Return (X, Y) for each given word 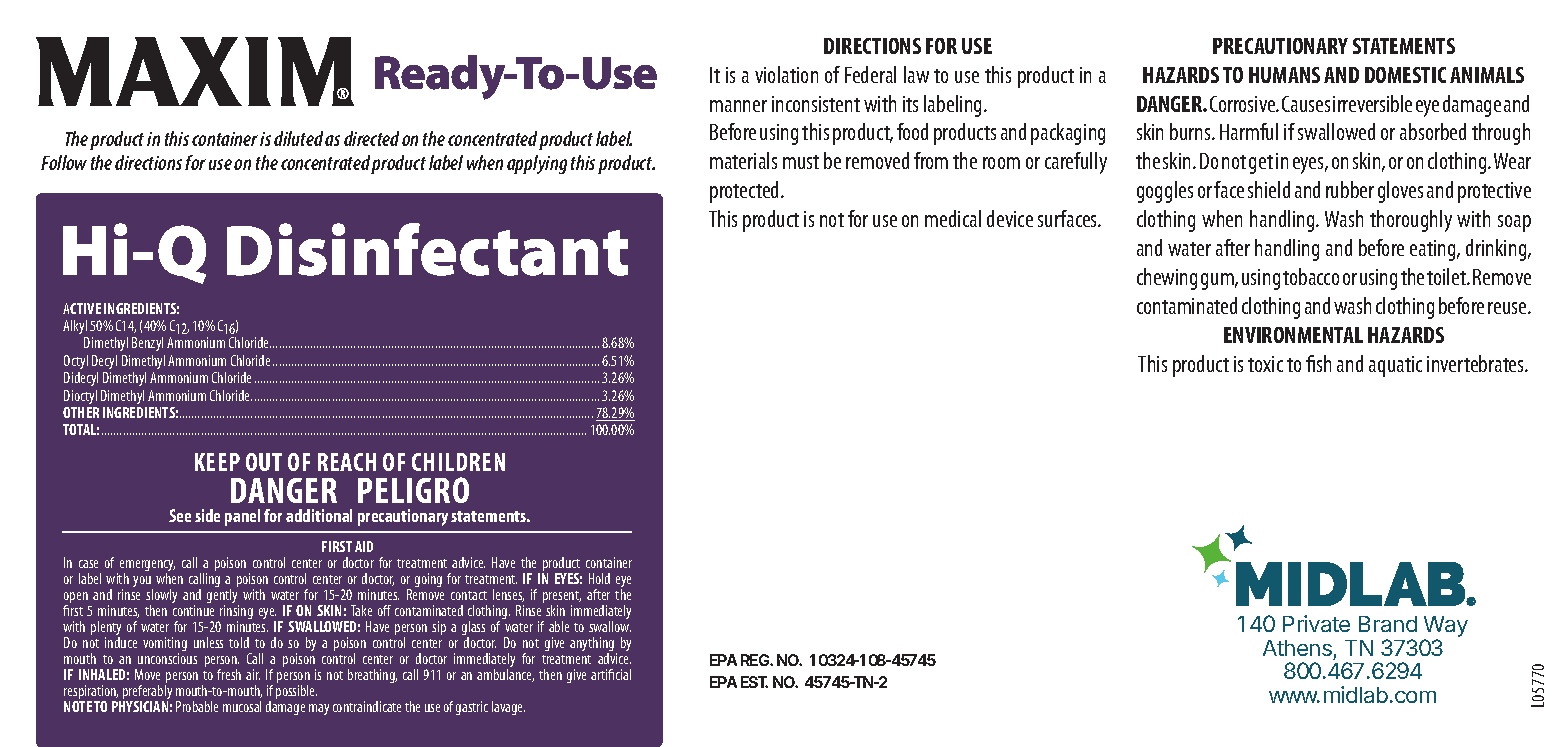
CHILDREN (458, 462)
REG (756, 660)
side (207, 515)
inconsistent (816, 104)
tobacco (1311, 276)
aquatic (1395, 366)
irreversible (1372, 103)
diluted (298, 138)
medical (953, 218)
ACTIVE (82, 308)
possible (296, 692)
